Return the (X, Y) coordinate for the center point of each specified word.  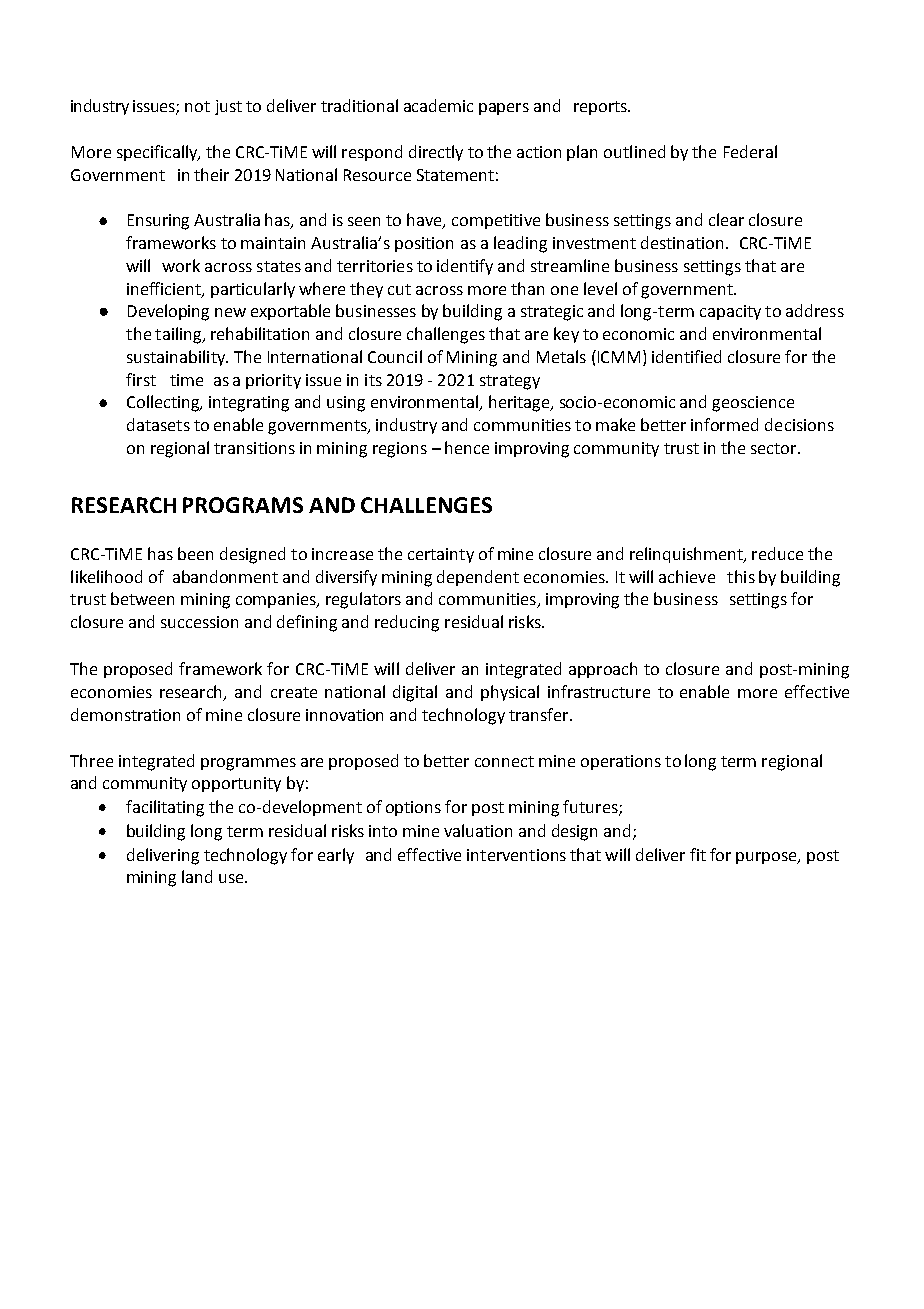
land (197, 876)
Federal (750, 151)
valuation (478, 830)
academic (438, 105)
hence (467, 447)
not (197, 106)
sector (775, 448)
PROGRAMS (243, 505)
